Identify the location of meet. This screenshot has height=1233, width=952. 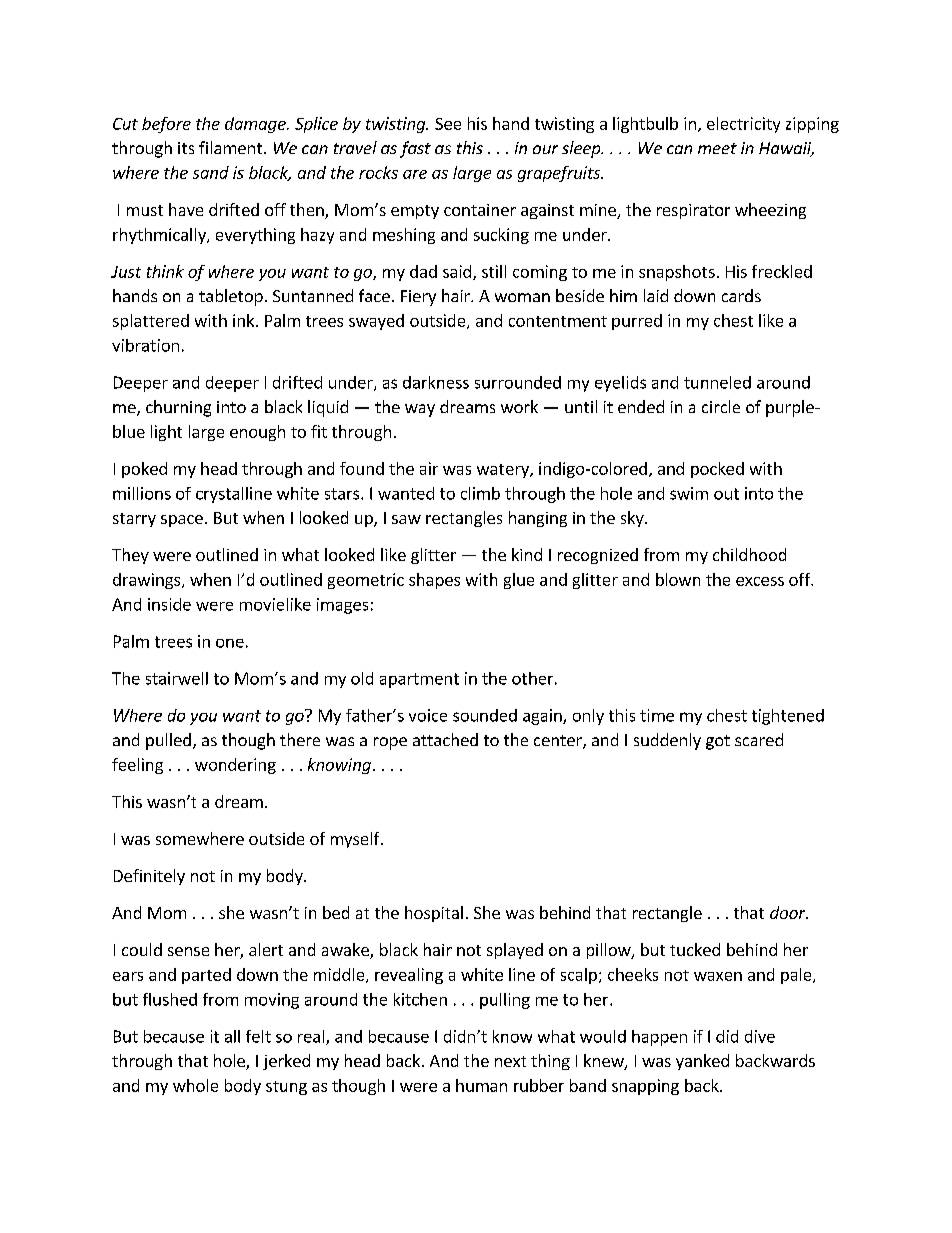
(717, 148).
